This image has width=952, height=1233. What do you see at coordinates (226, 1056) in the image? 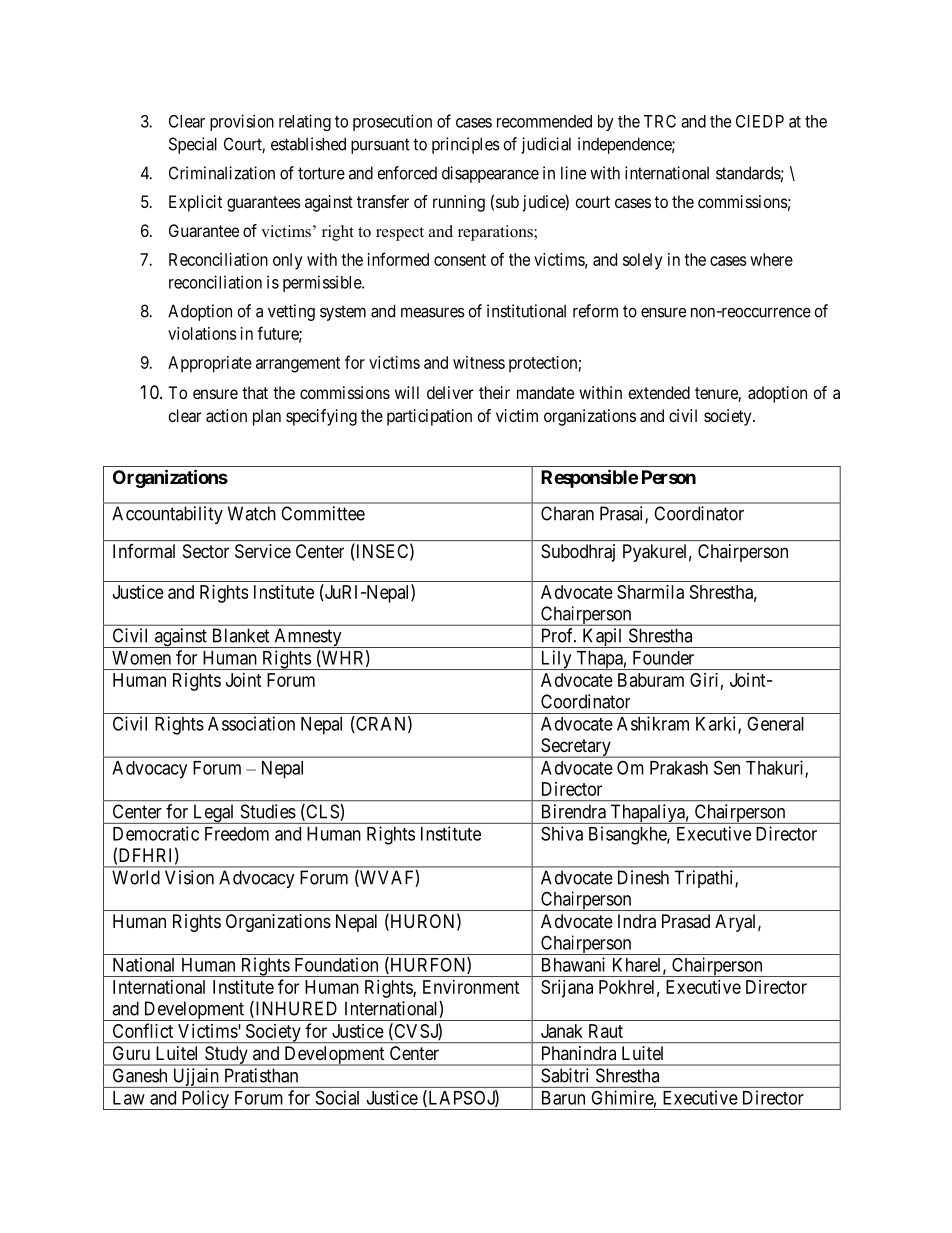
I see `Study` at bounding box center [226, 1056].
